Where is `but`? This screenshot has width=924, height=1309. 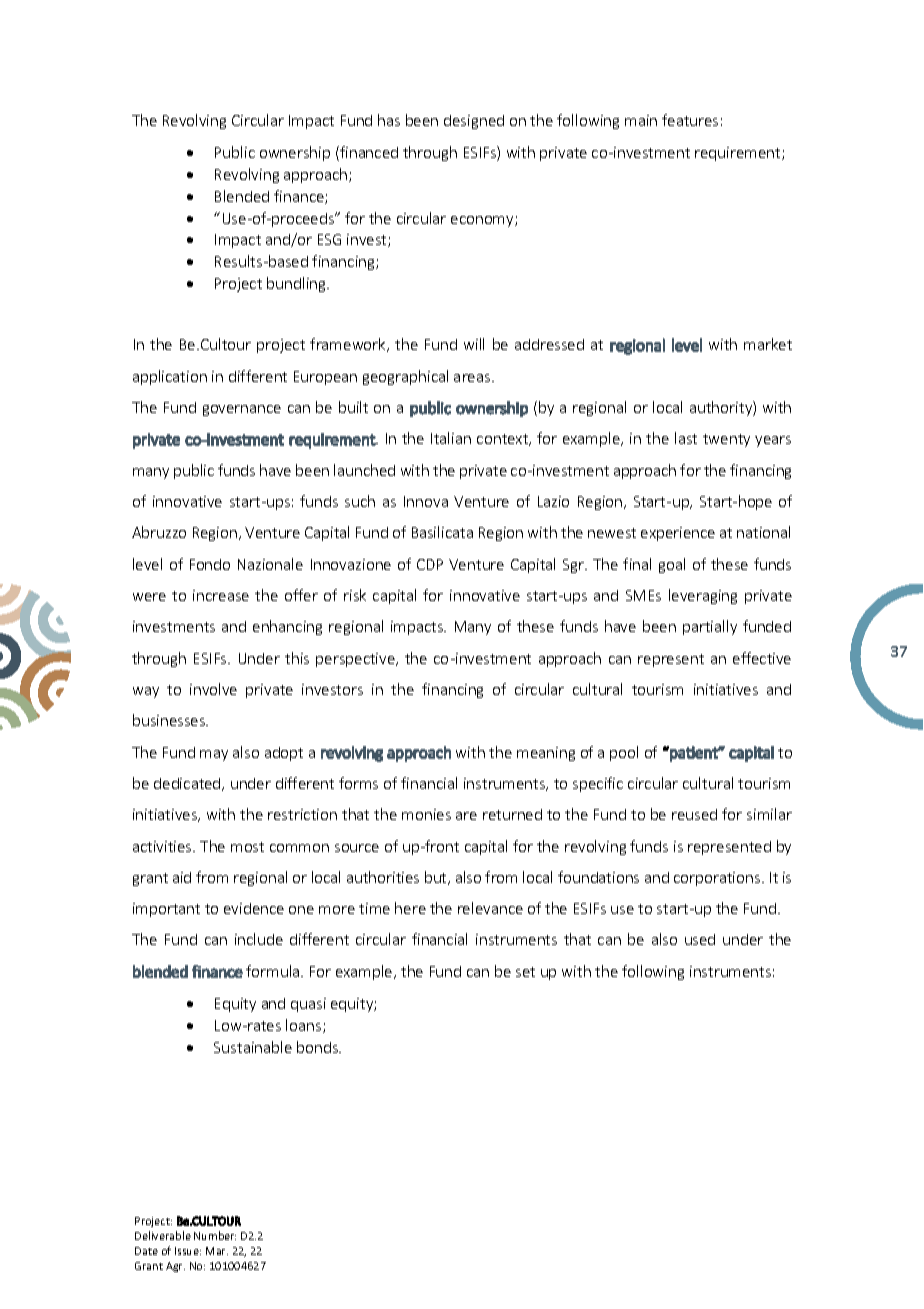
but is located at coordinates (437, 878).
